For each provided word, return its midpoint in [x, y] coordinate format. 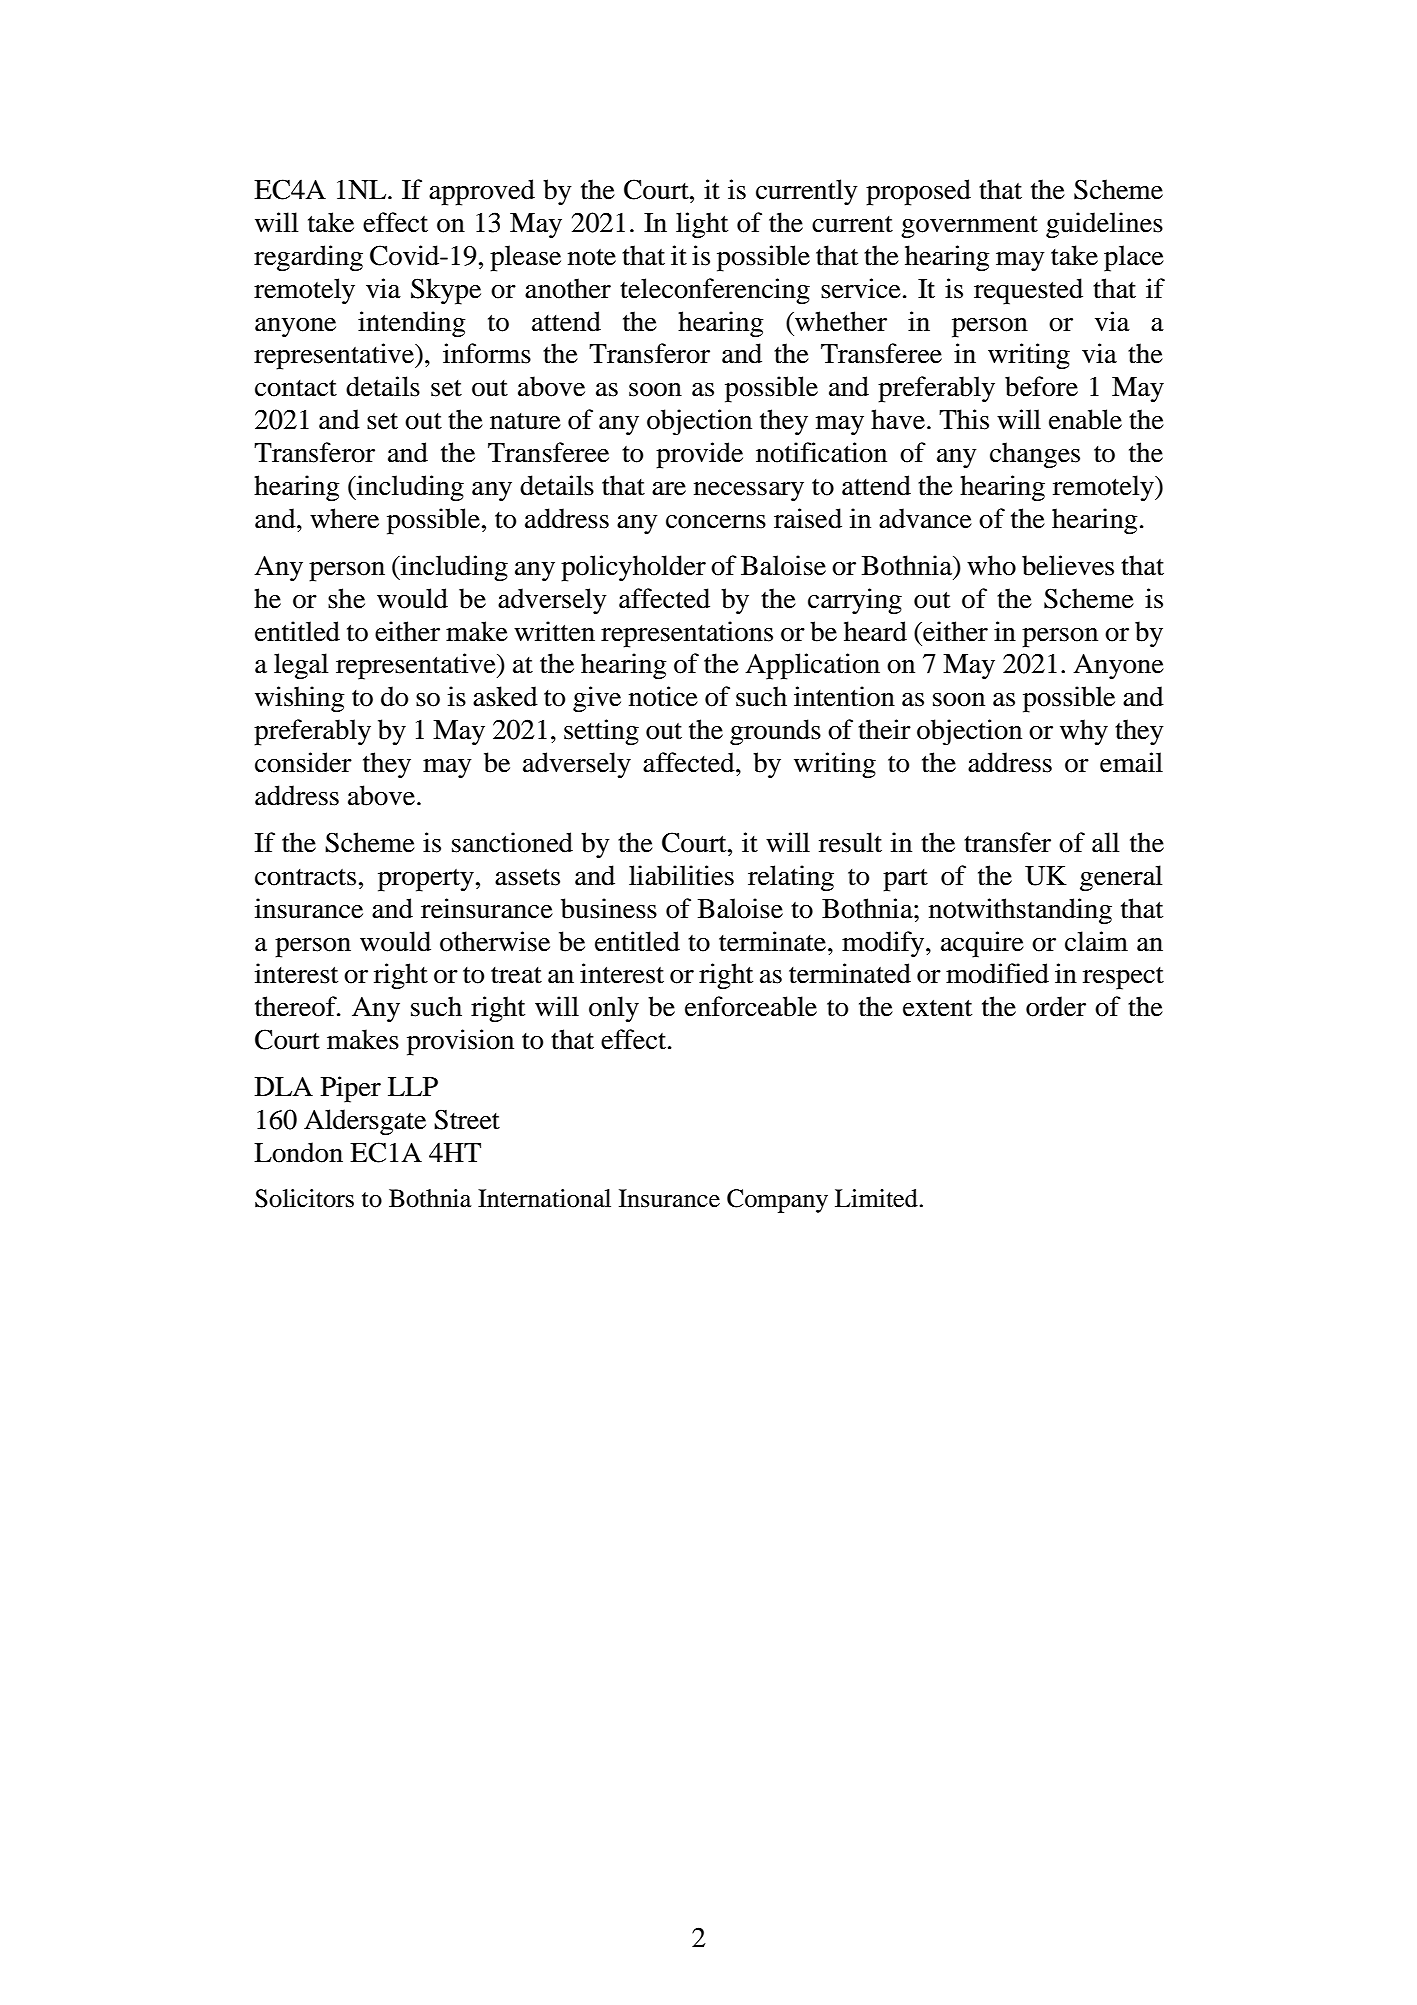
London [298, 1152]
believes [1068, 565]
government [969, 227]
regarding [308, 258]
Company [777, 1201]
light [702, 225]
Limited [877, 1198]
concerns [716, 522]
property [426, 880]
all [1105, 842]
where [344, 518]
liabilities [681, 875]
